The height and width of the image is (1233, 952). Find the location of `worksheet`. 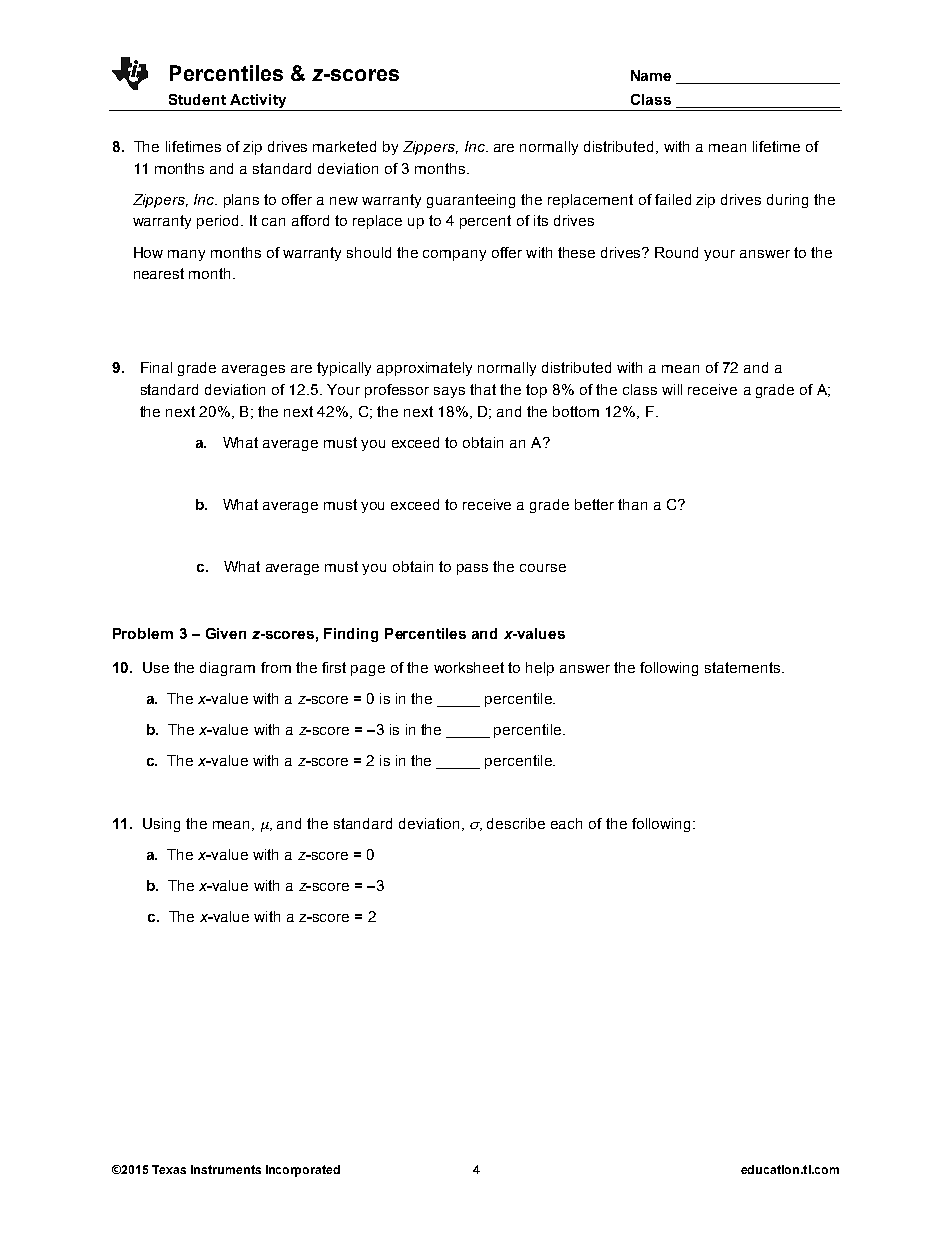

worksheet is located at coordinates (469, 667).
